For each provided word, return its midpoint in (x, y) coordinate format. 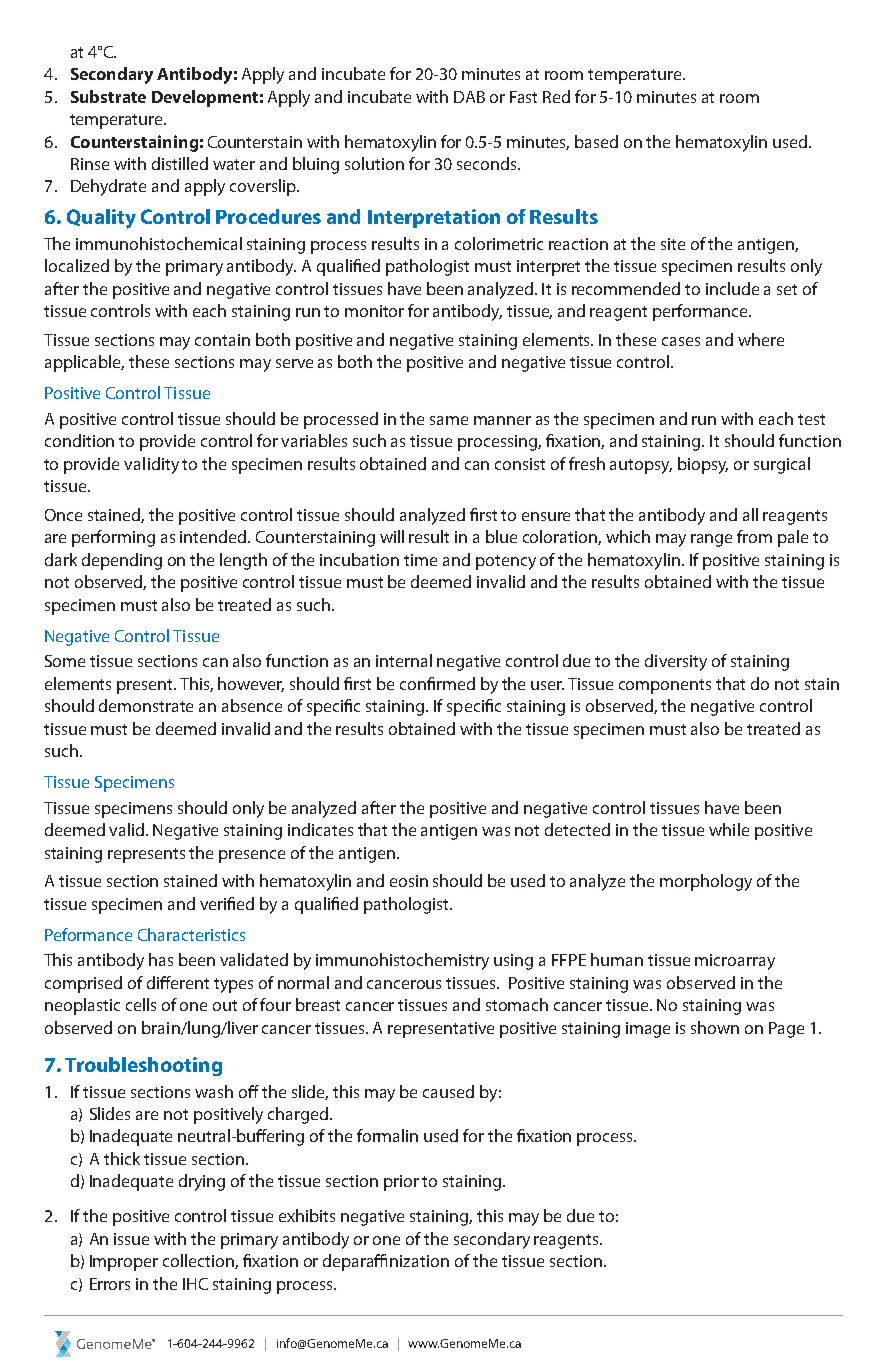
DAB (469, 97)
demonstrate (146, 705)
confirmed (437, 683)
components (665, 686)
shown (715, 1027)
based (596, 141)
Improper (124, 1263)
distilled (180, 163)
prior (401, 1183)
